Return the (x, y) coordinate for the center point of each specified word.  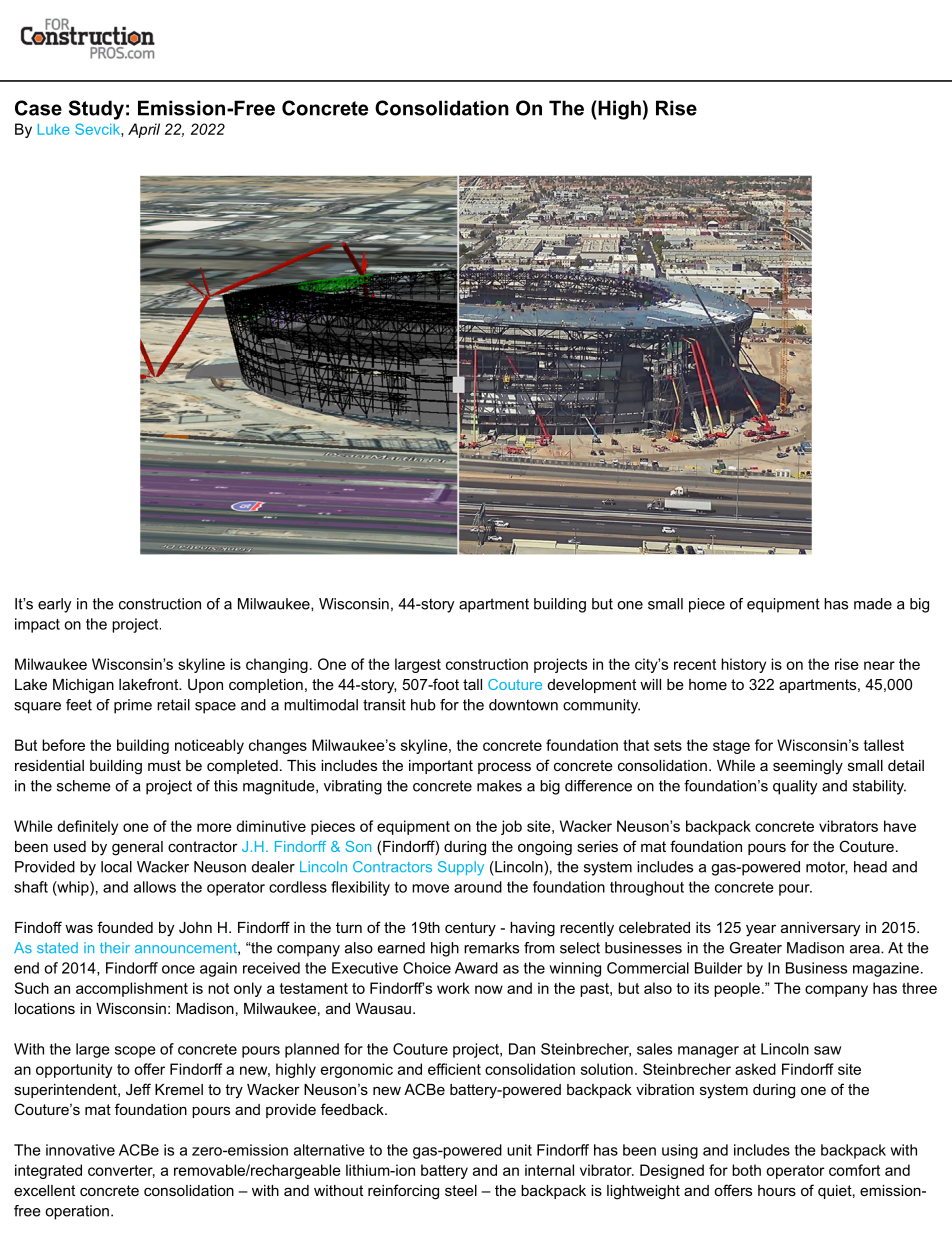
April (144, 130)
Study (96, 110)
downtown (523, 705)
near (879, 665)
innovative (80, 1150)
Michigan (83, 686)
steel (461, 1190)
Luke (54, 129)
